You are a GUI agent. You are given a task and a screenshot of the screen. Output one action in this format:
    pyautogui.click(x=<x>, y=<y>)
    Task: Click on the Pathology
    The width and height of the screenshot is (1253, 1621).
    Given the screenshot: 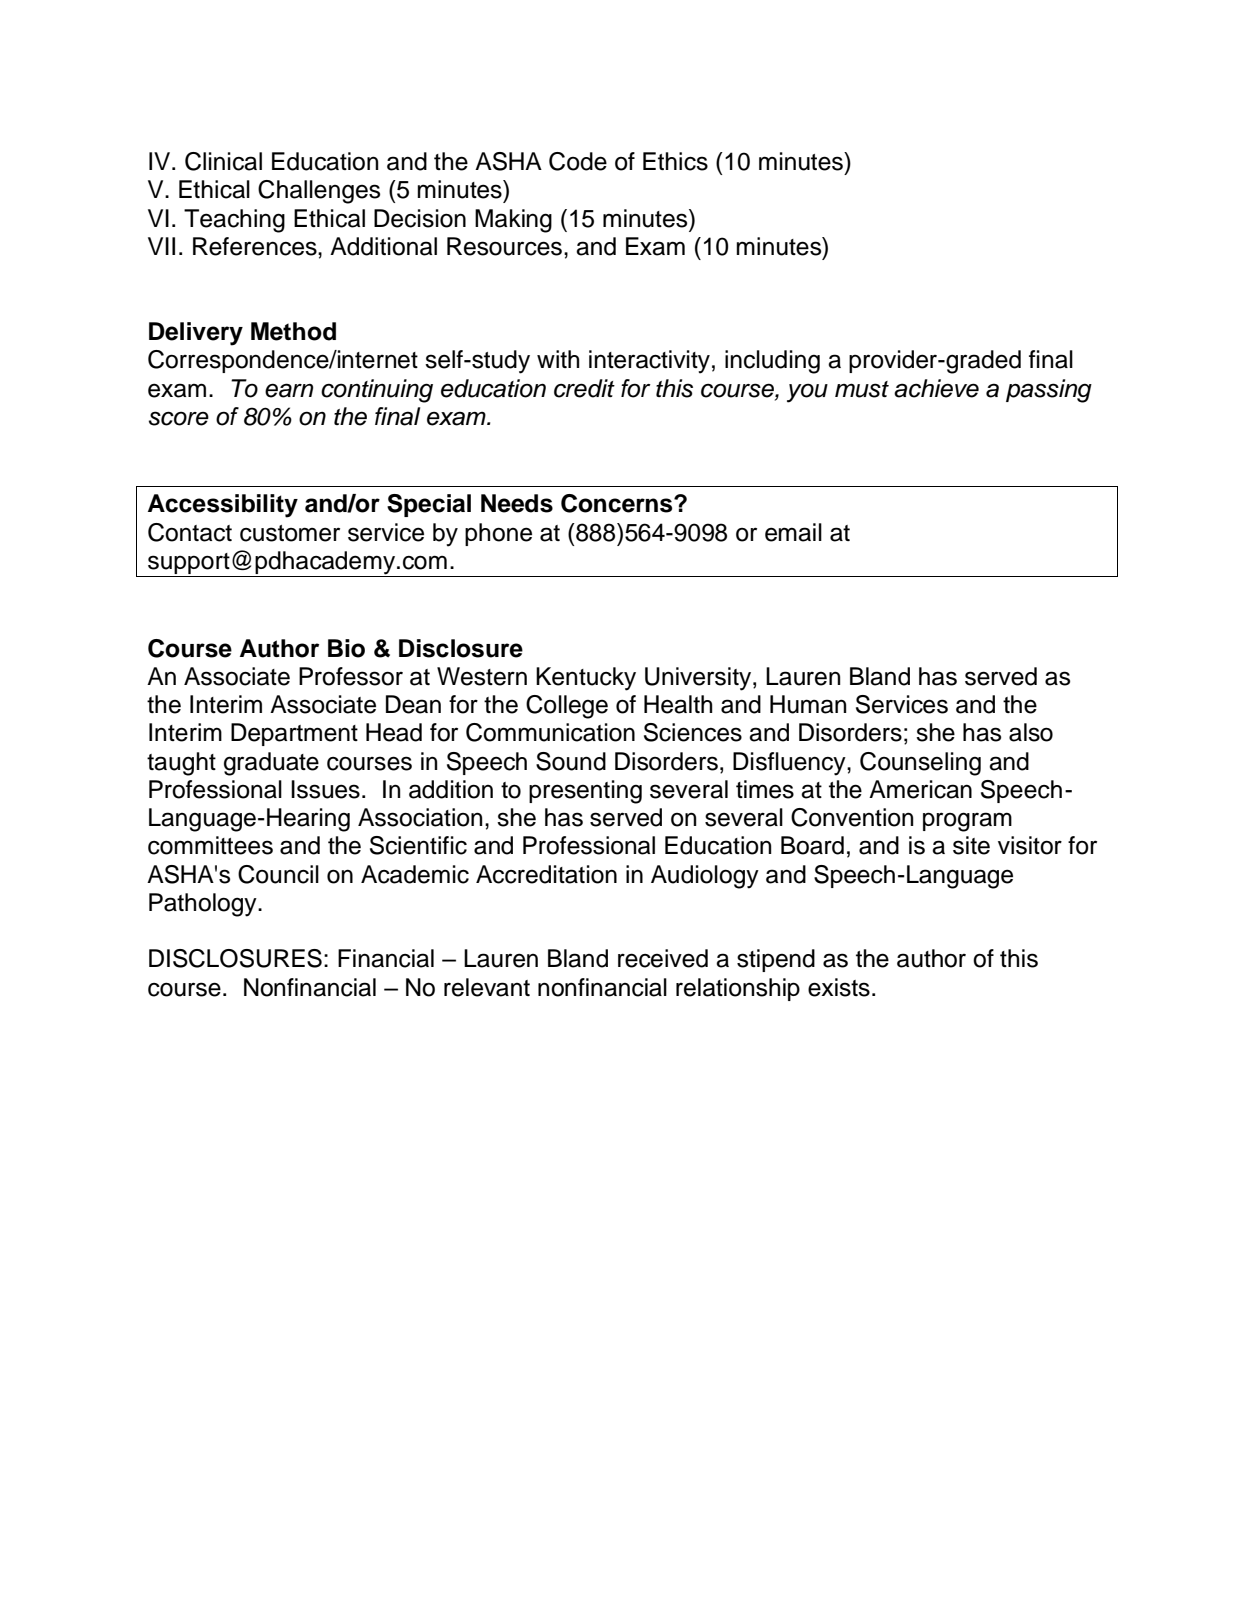 What is the action you would take?
    pyautogui.click(x=204, y=905)
